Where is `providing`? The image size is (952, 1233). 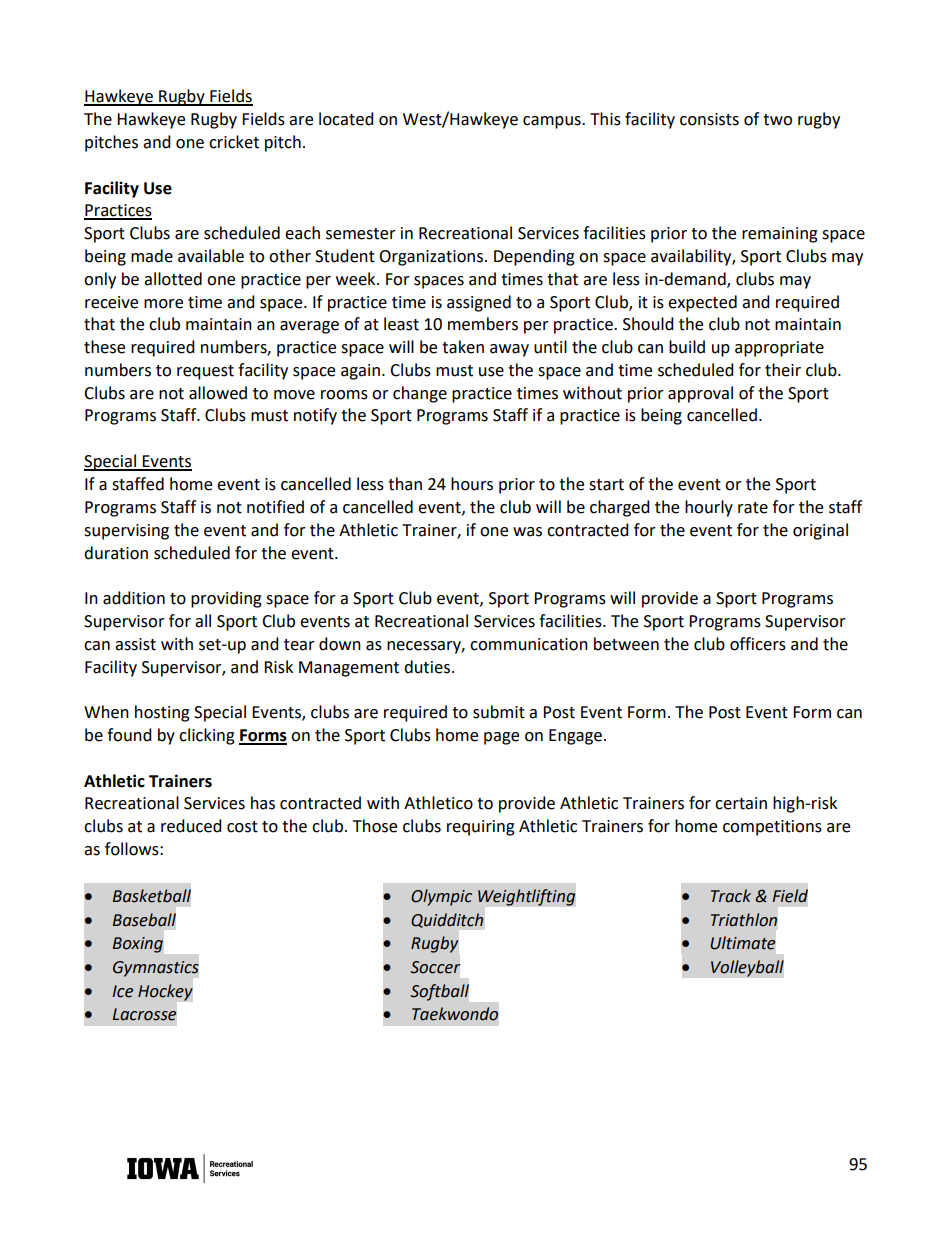 providing is located at coordinates (226, 599).
